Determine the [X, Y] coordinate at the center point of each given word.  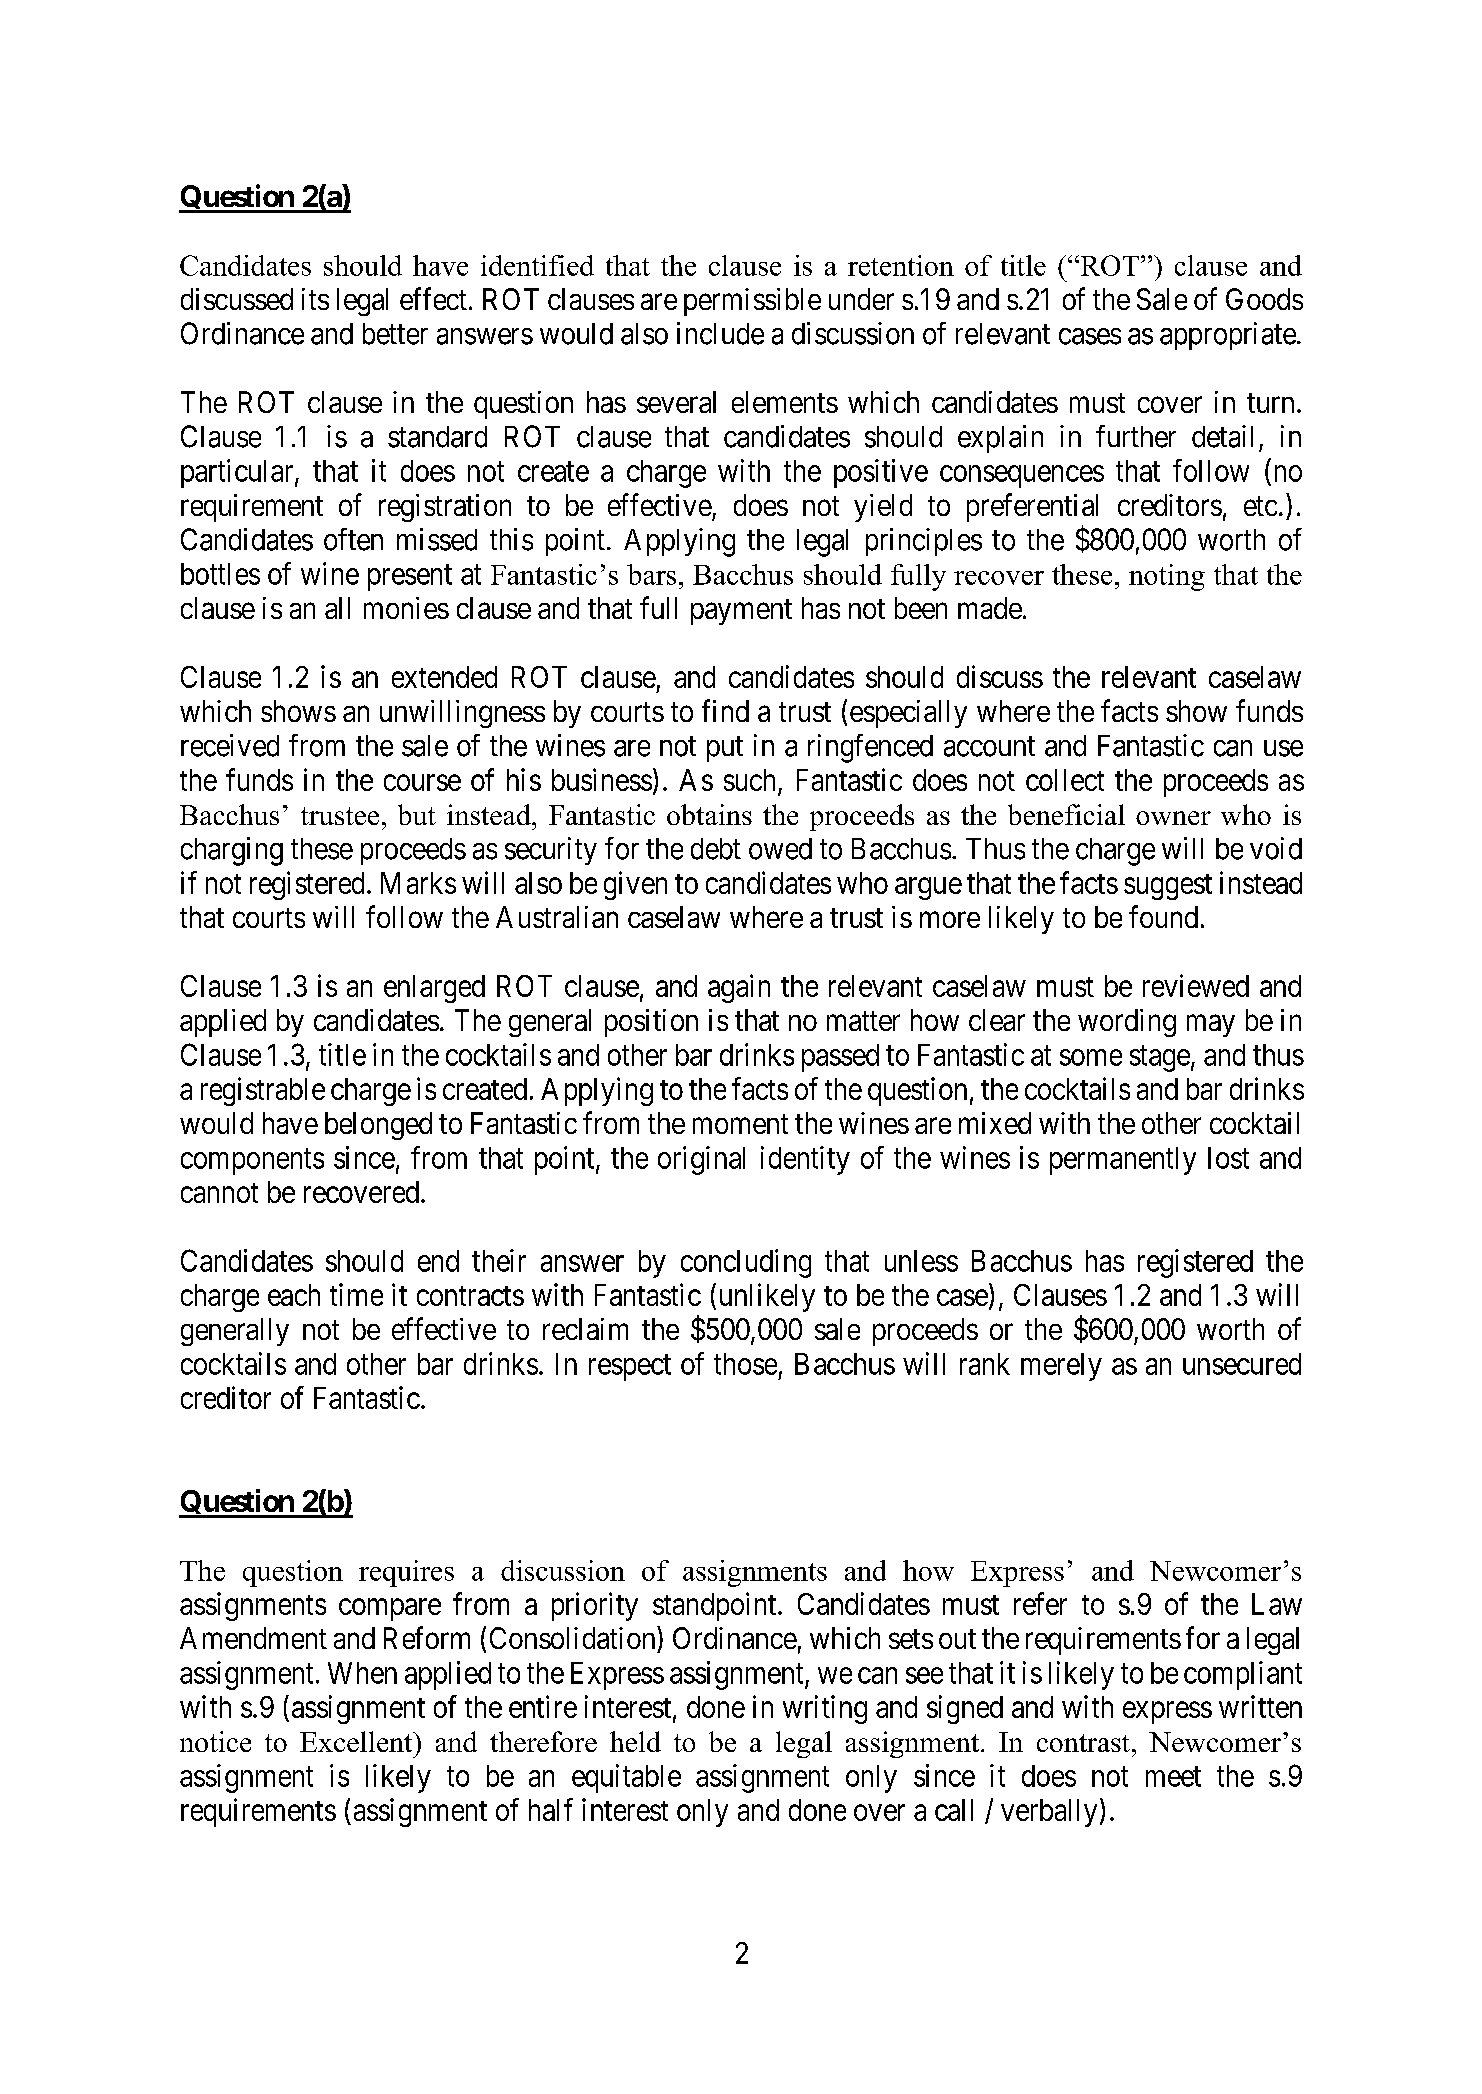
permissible [752, 302]
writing [825, 1709]
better [395, 334]
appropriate [1228, 336]
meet [1173, 1777]
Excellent [357, 1741]
